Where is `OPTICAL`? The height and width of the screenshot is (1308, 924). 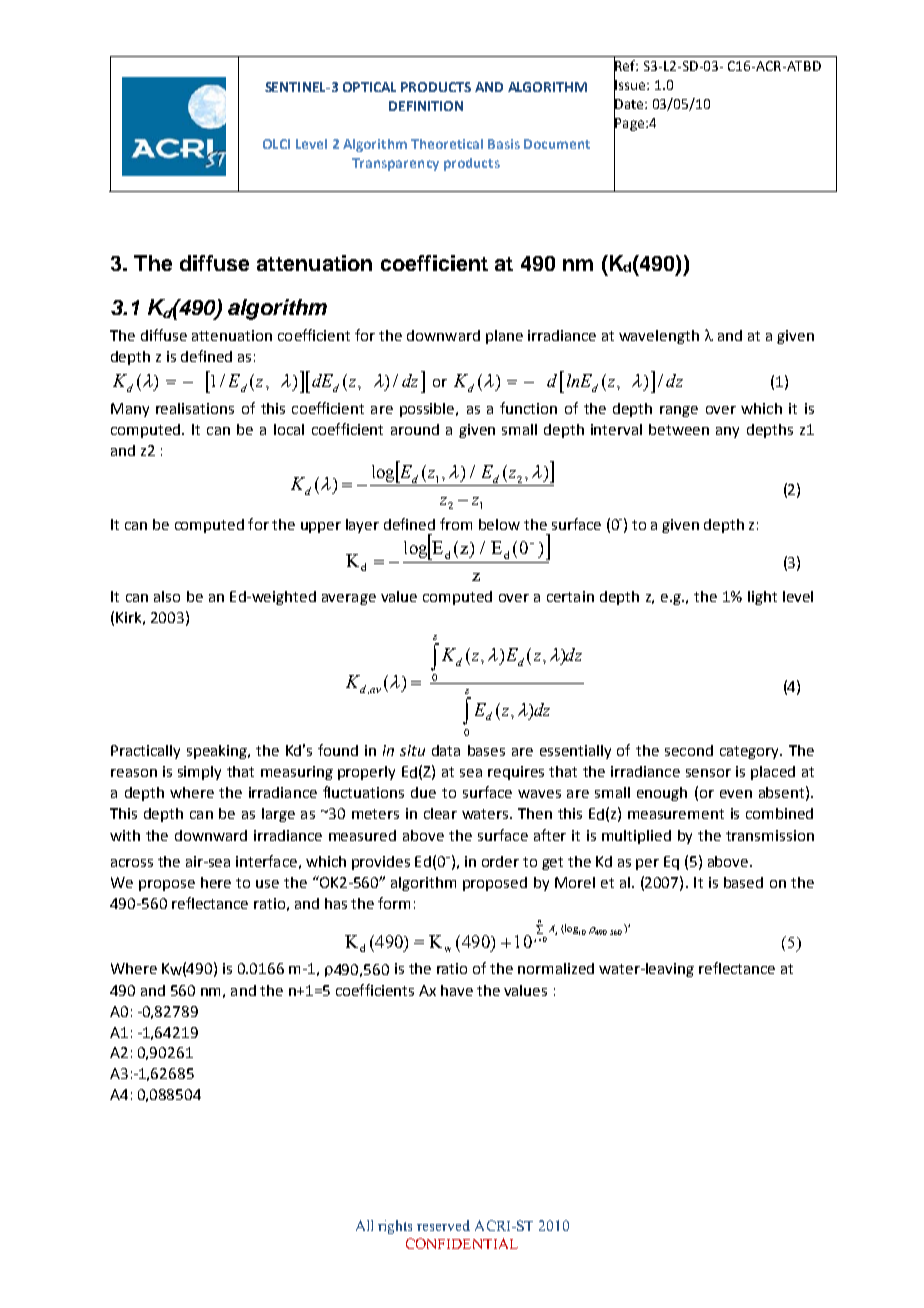 OPTICAL is located at coordinates (369, 87).
